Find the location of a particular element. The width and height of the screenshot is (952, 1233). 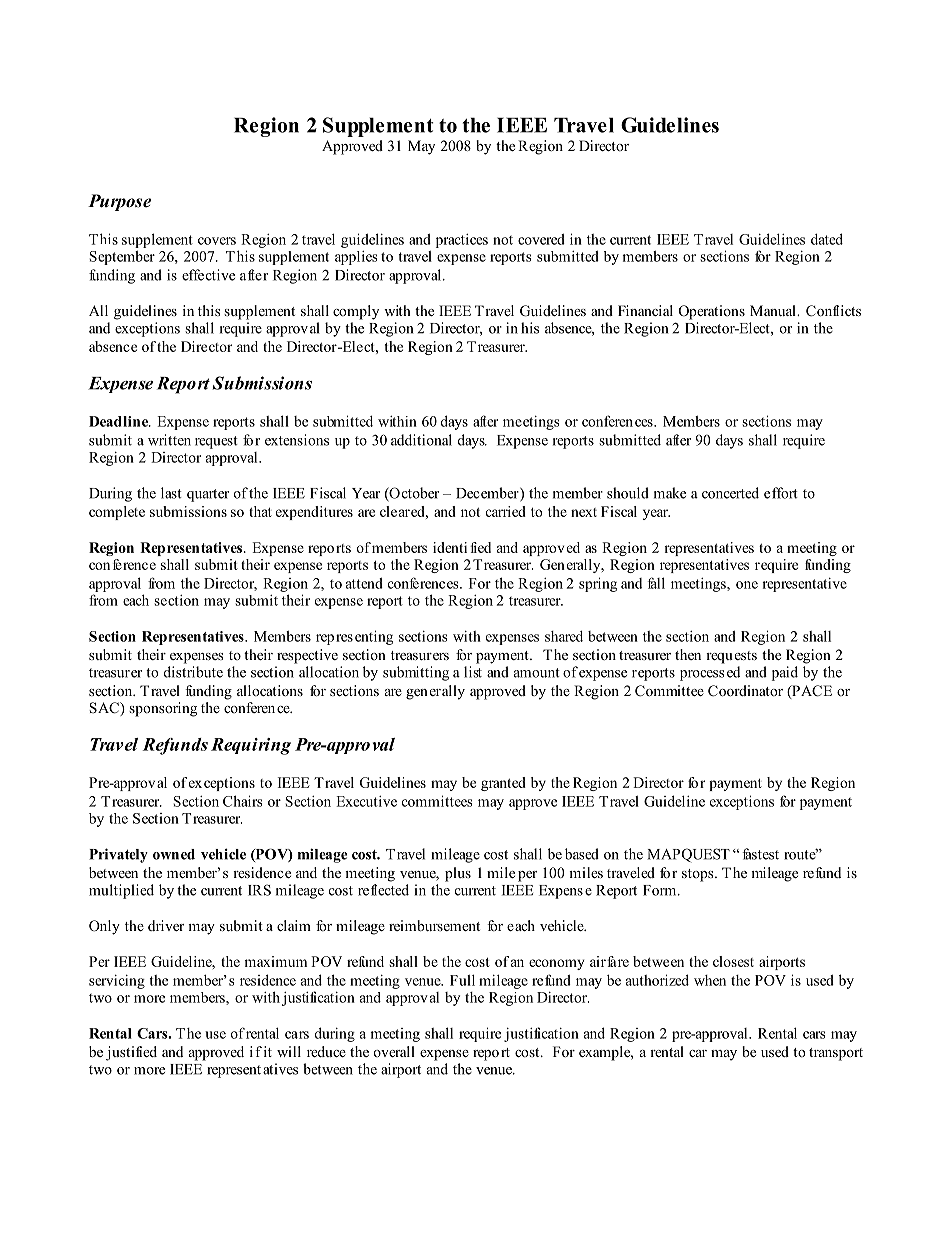

fastest is located at coordinates (760, 854).
